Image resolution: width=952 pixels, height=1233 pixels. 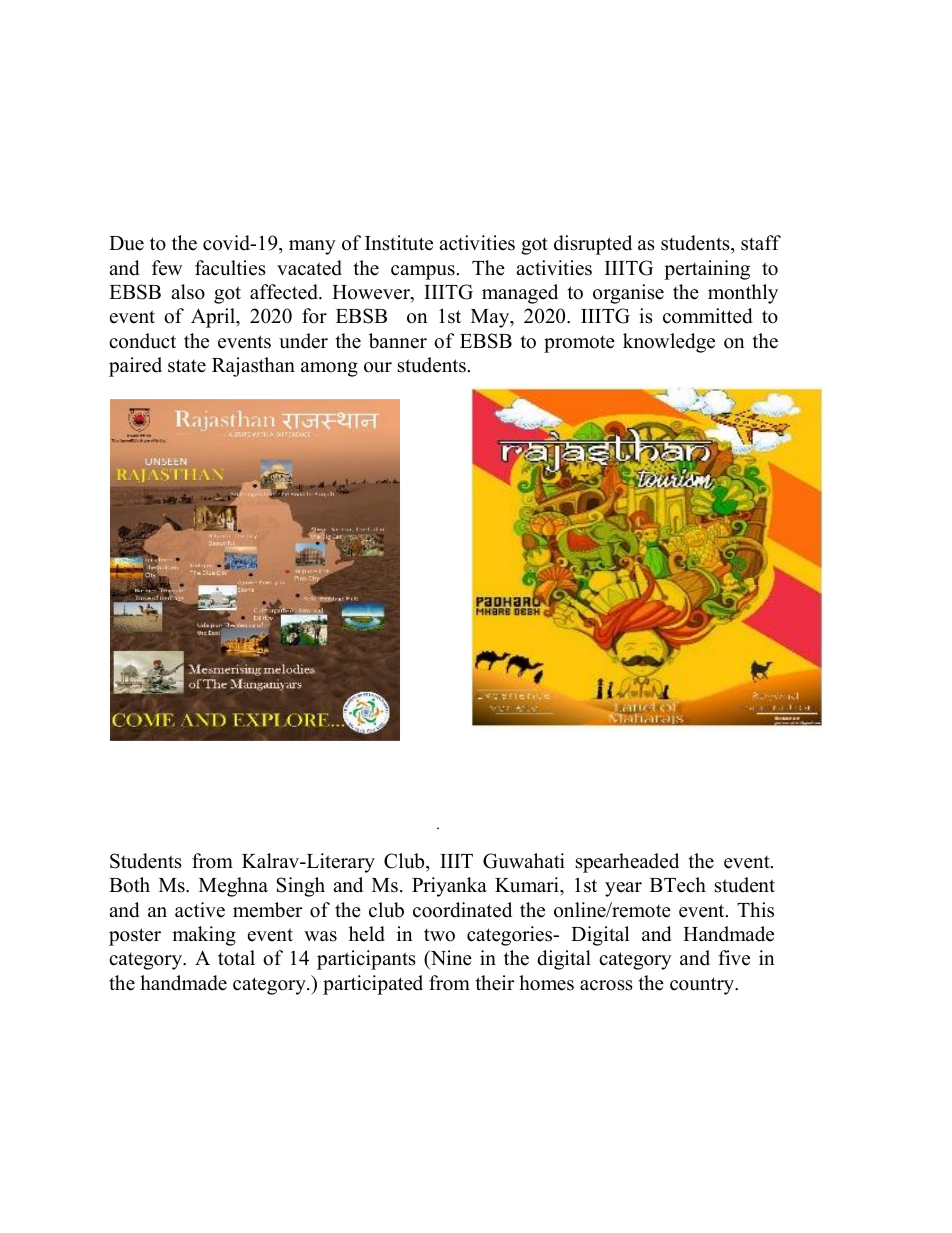 I want to click on among, so click(x=329, y=369).
